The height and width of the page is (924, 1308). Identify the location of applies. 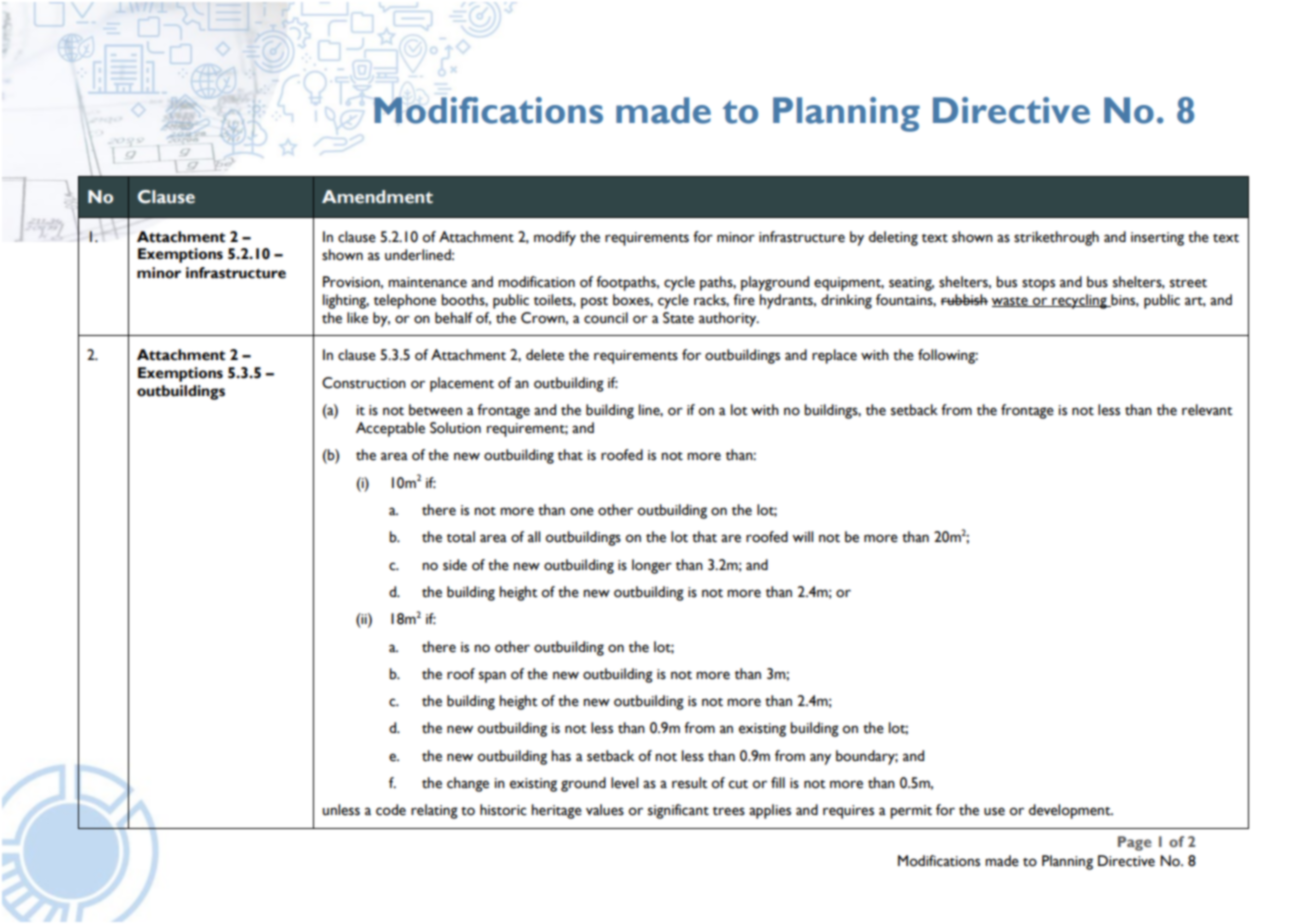
(770, 811).
